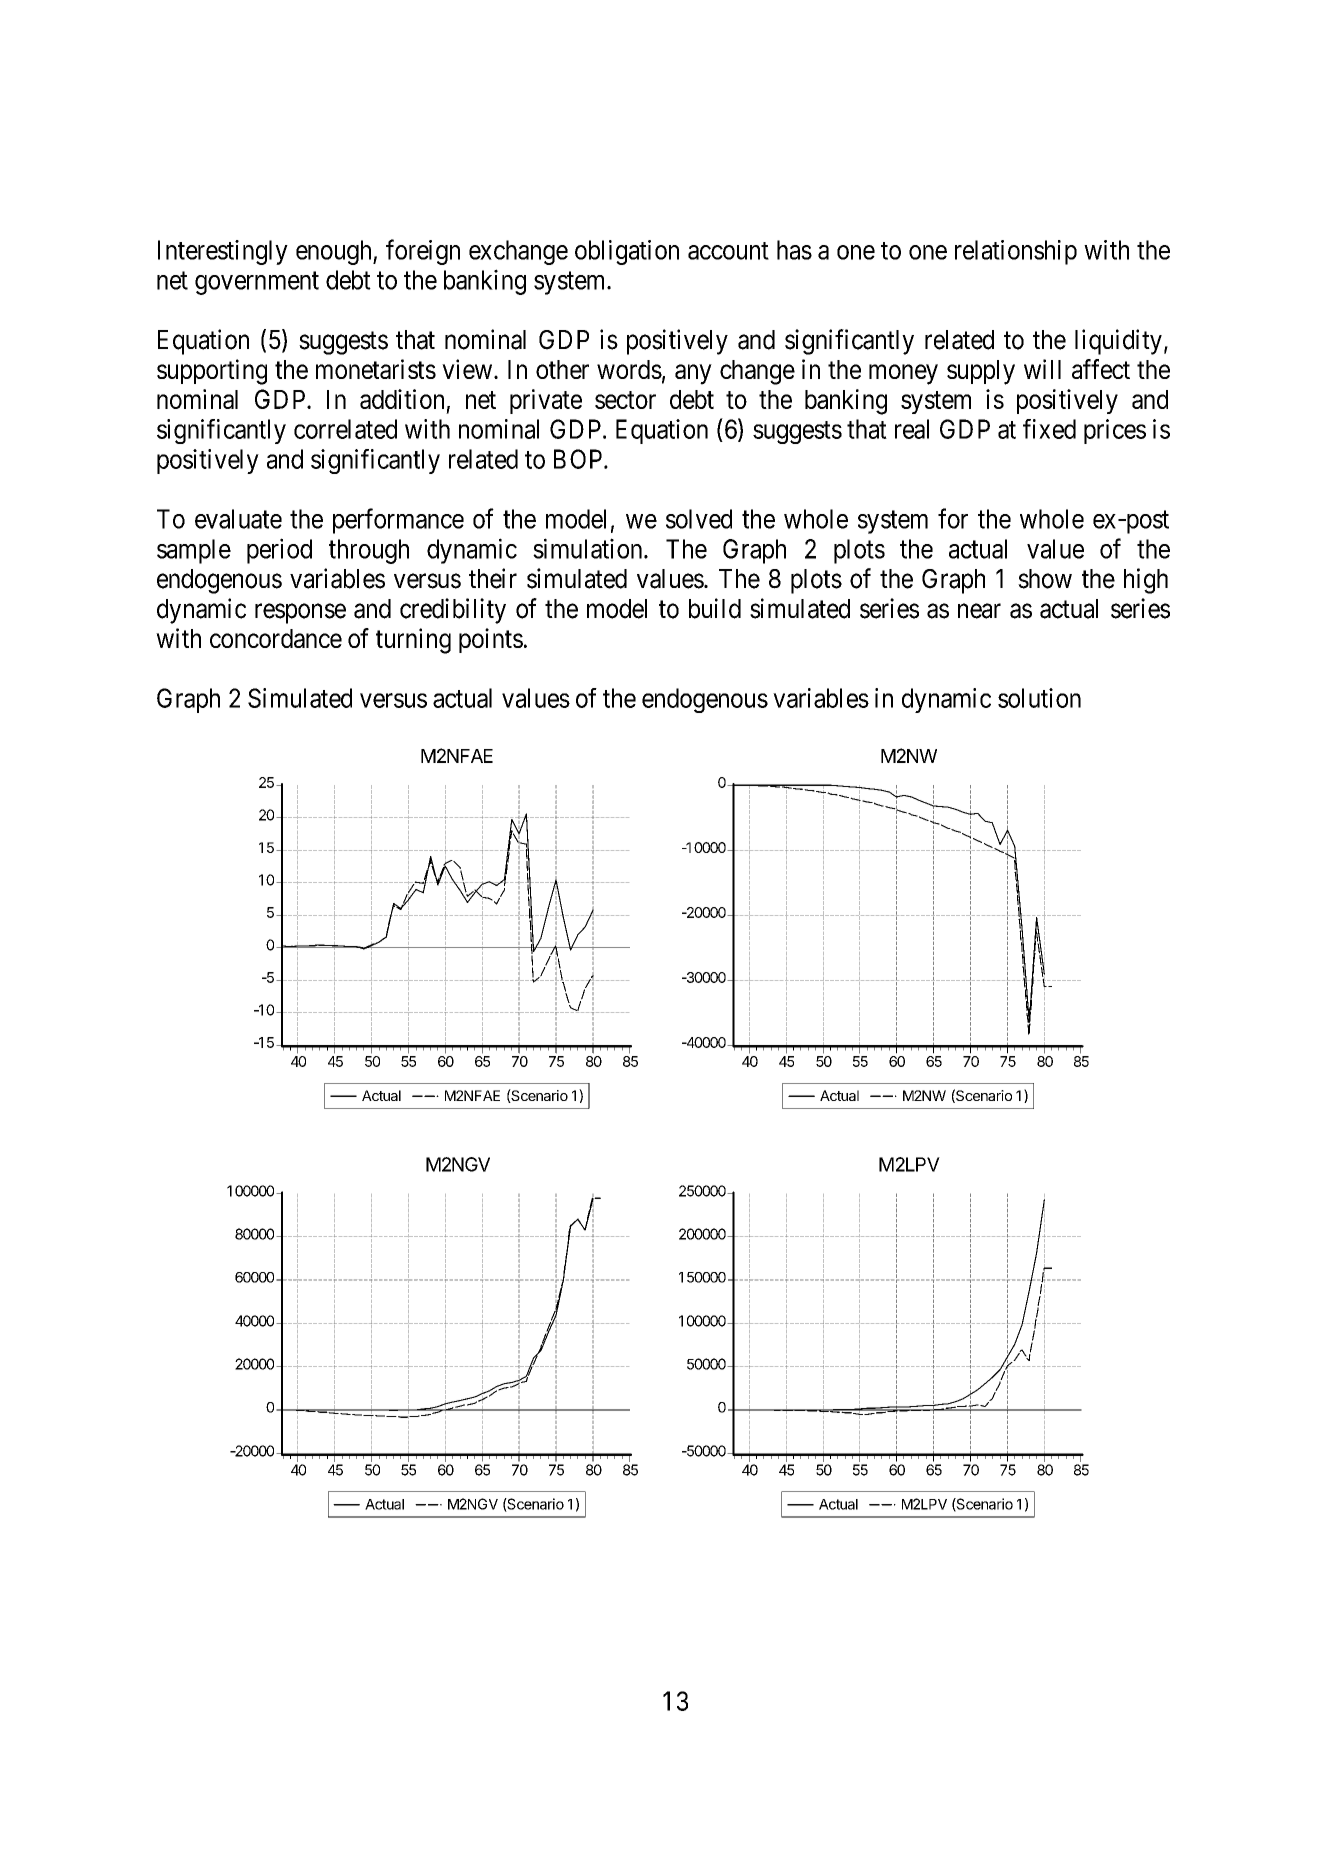 The width and height of the image is (1325, 1875). I want to click on obligation, so click(627, 252).
